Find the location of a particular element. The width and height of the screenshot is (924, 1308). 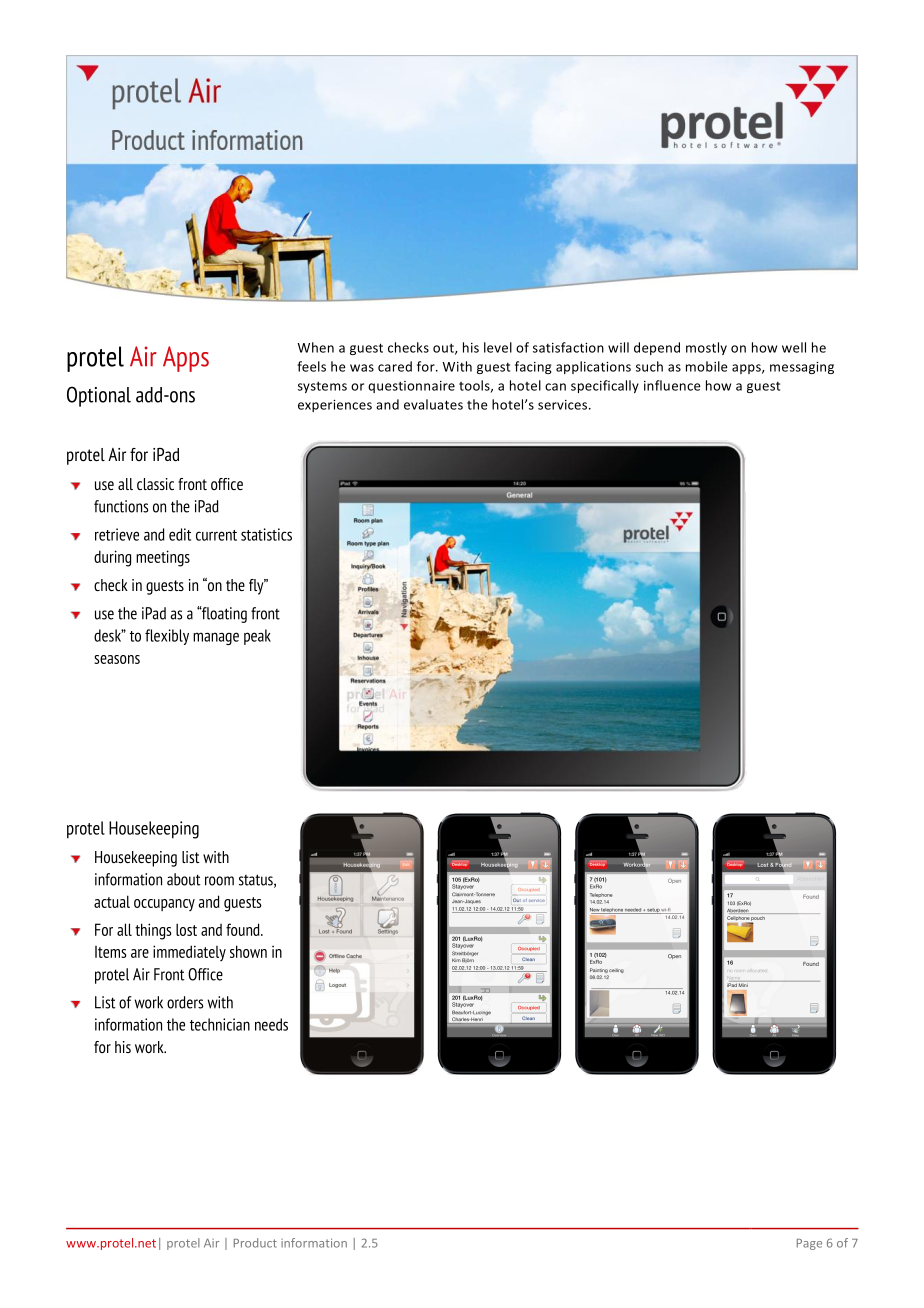

Product is located at coordinates (255, 1243).
